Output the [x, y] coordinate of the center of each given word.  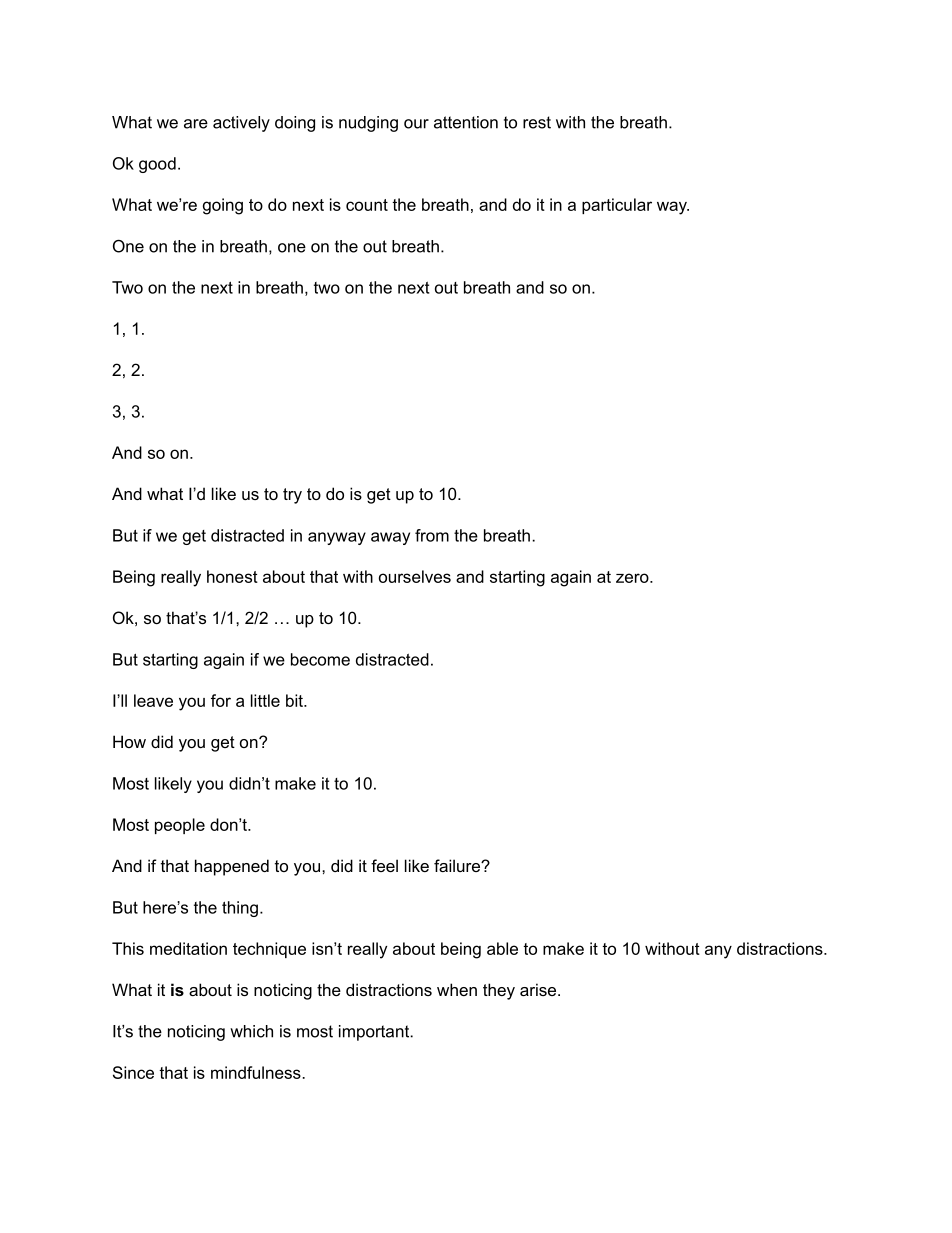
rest [537, 122]
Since [133, 1072]
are [196, 124]
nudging [368, 124]
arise [539, 989]
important [375, 1033]
